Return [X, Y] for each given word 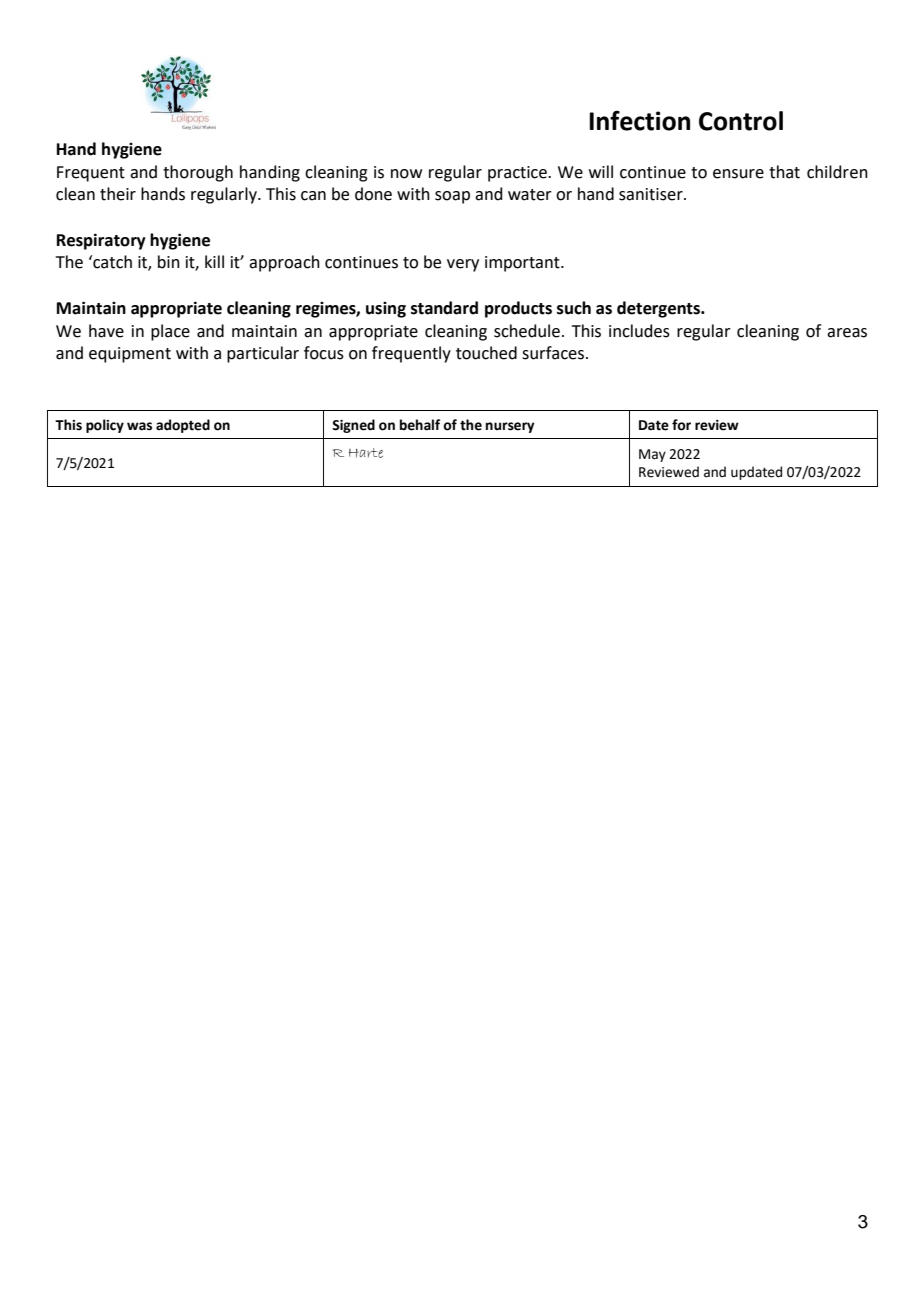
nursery [510, 427]
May [652, 455]
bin [169, 262]
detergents [659, 309]
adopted [183, 426]
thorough [198, 173]
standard [444, 308]
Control [741, 121]
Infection [639, 120]
